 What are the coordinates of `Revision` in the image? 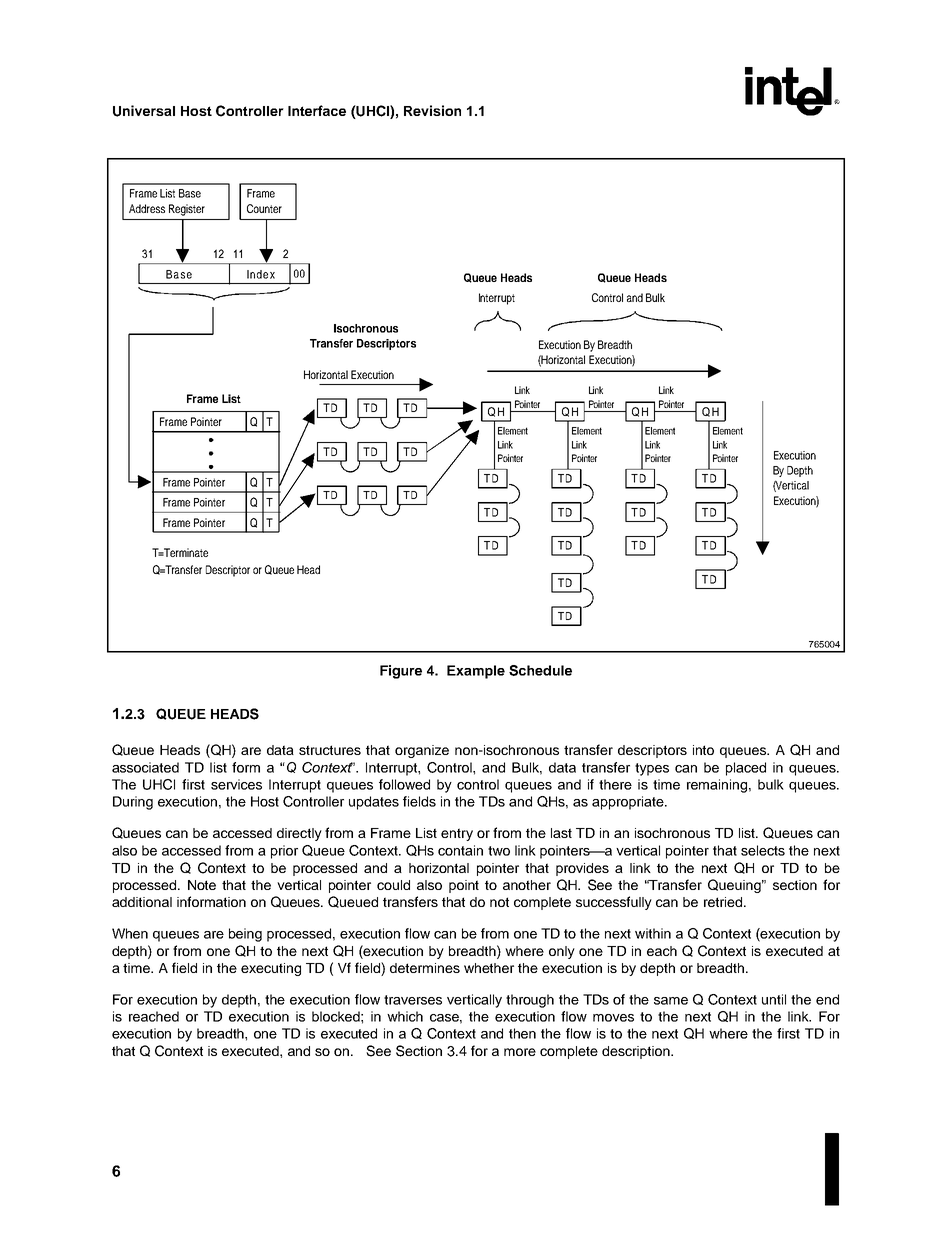 It's located at (432, 110).
